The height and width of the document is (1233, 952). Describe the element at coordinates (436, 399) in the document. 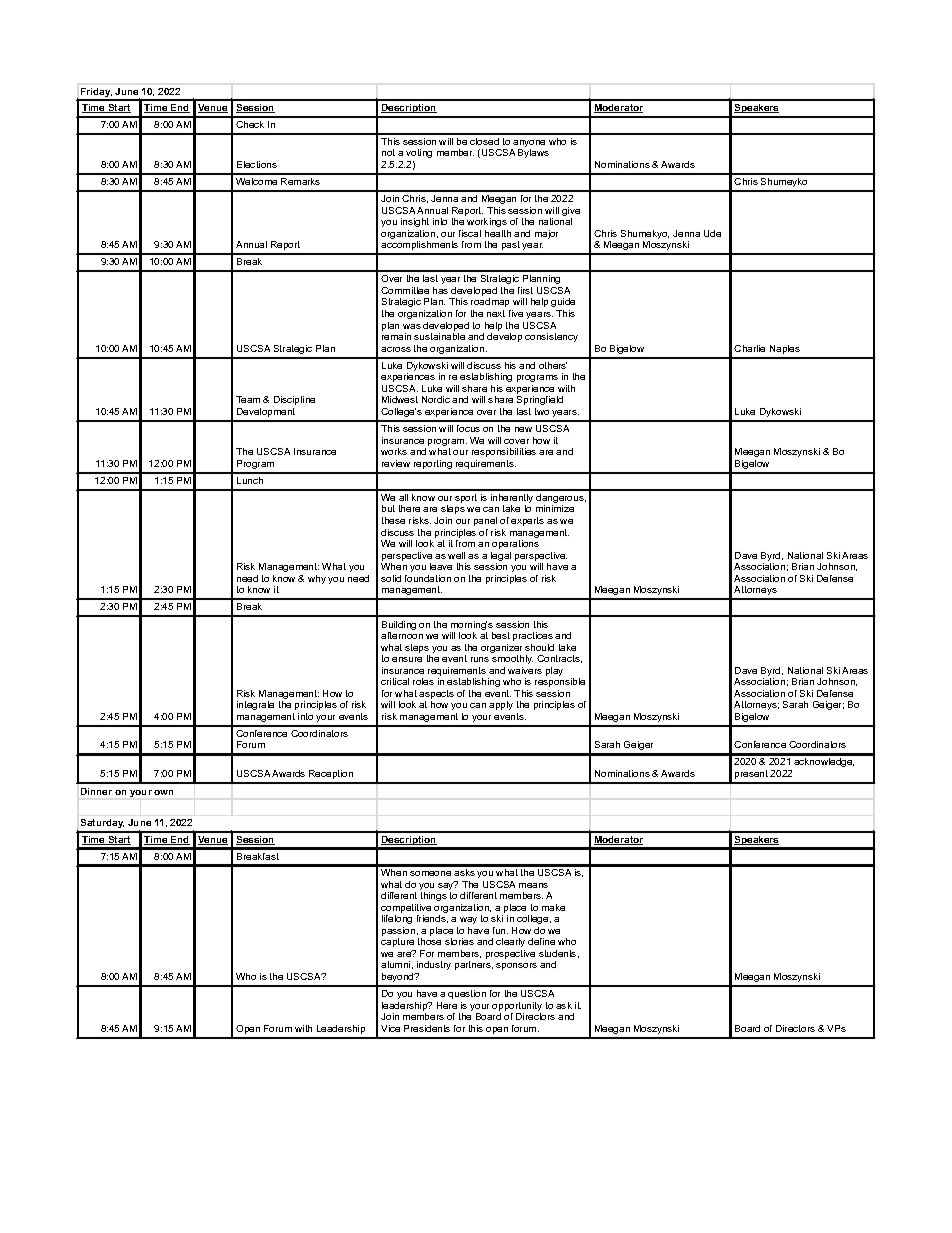

I see `Nordic` at that location.
